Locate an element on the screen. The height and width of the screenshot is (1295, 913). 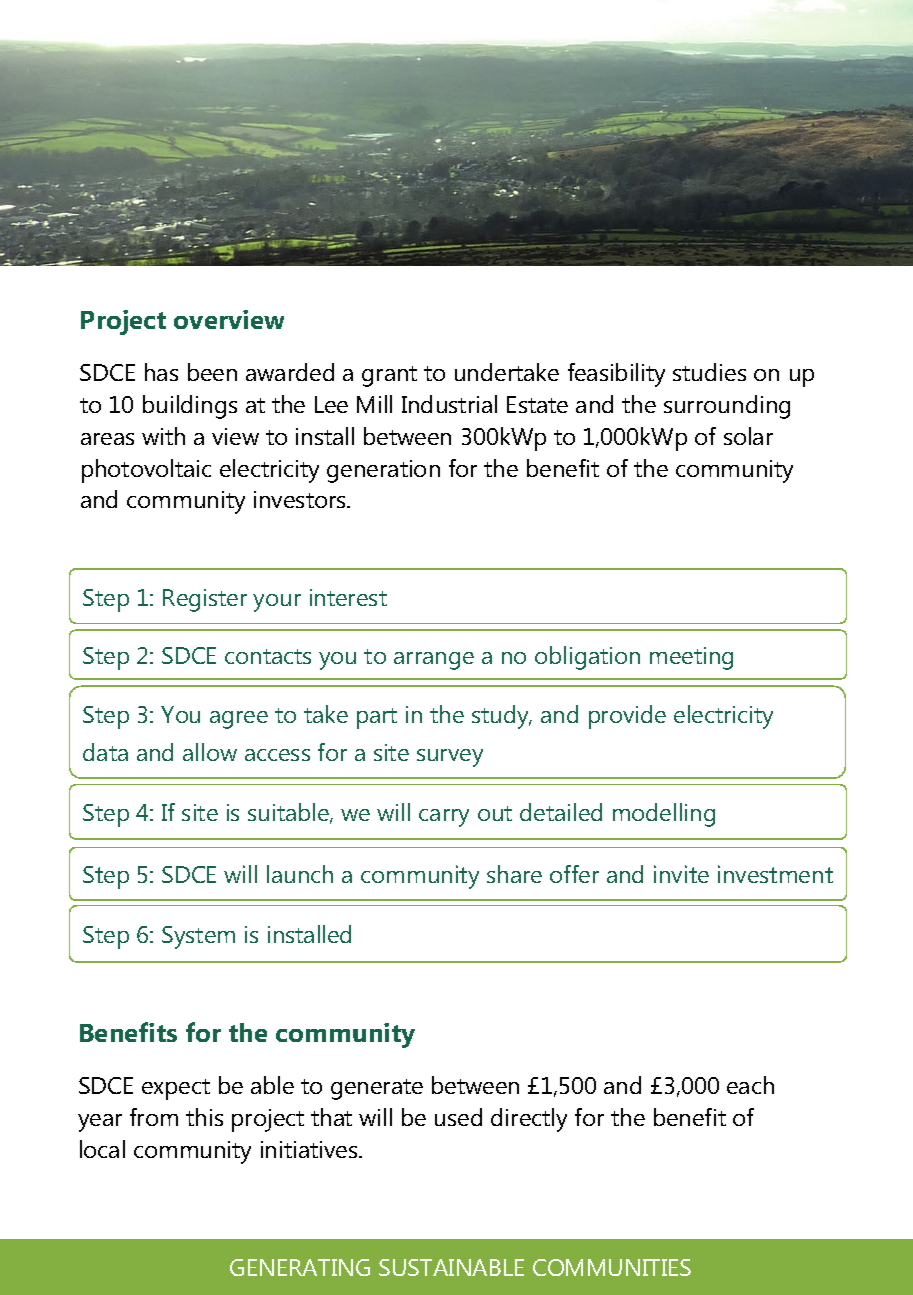
modelling is located at coordinates (664, 815).
